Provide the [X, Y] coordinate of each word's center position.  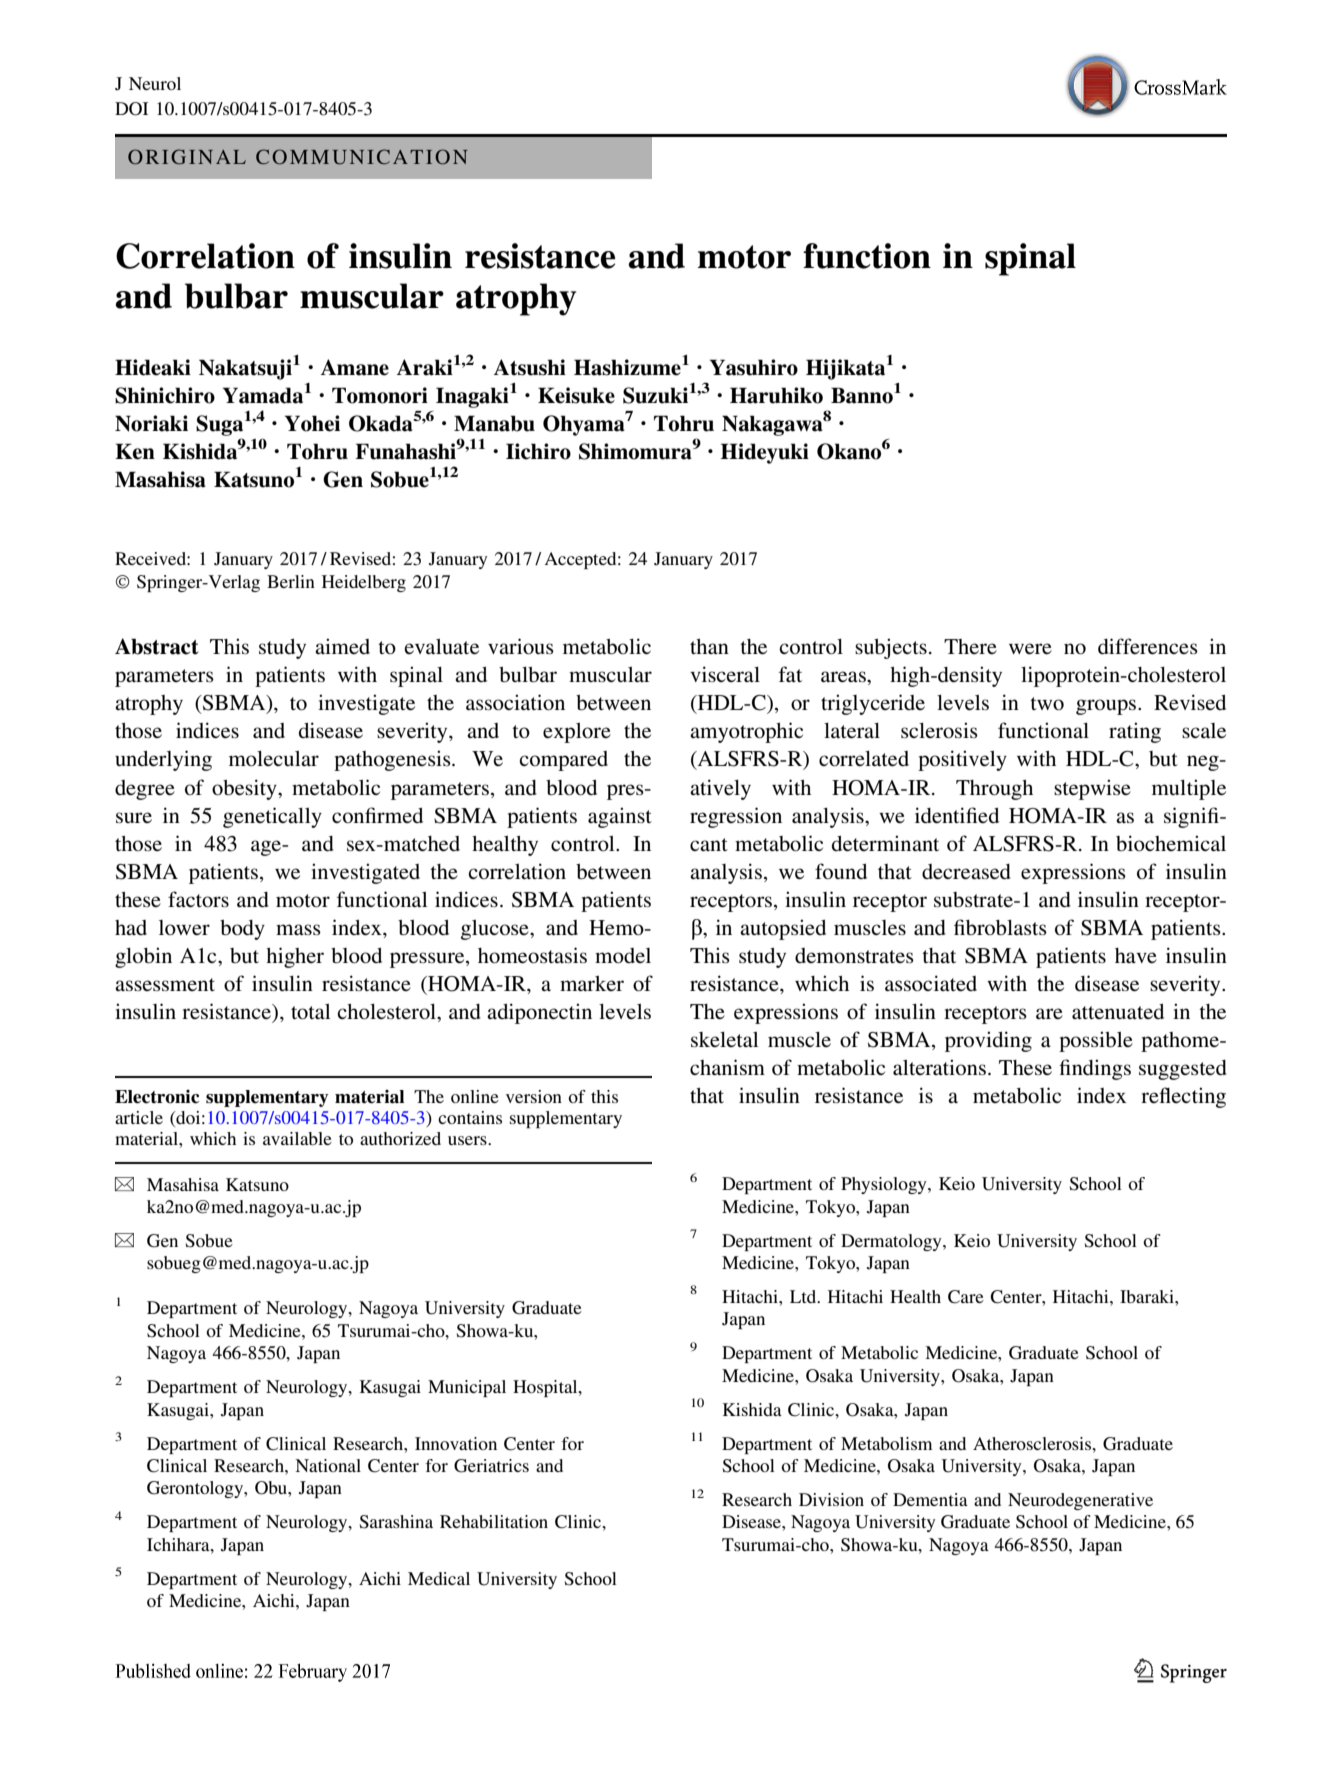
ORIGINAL [187, 157]
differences [1148, 646]
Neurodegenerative [1080, 1501]
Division [831, 1499]
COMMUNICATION [362, 157]
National [328, 1465]
